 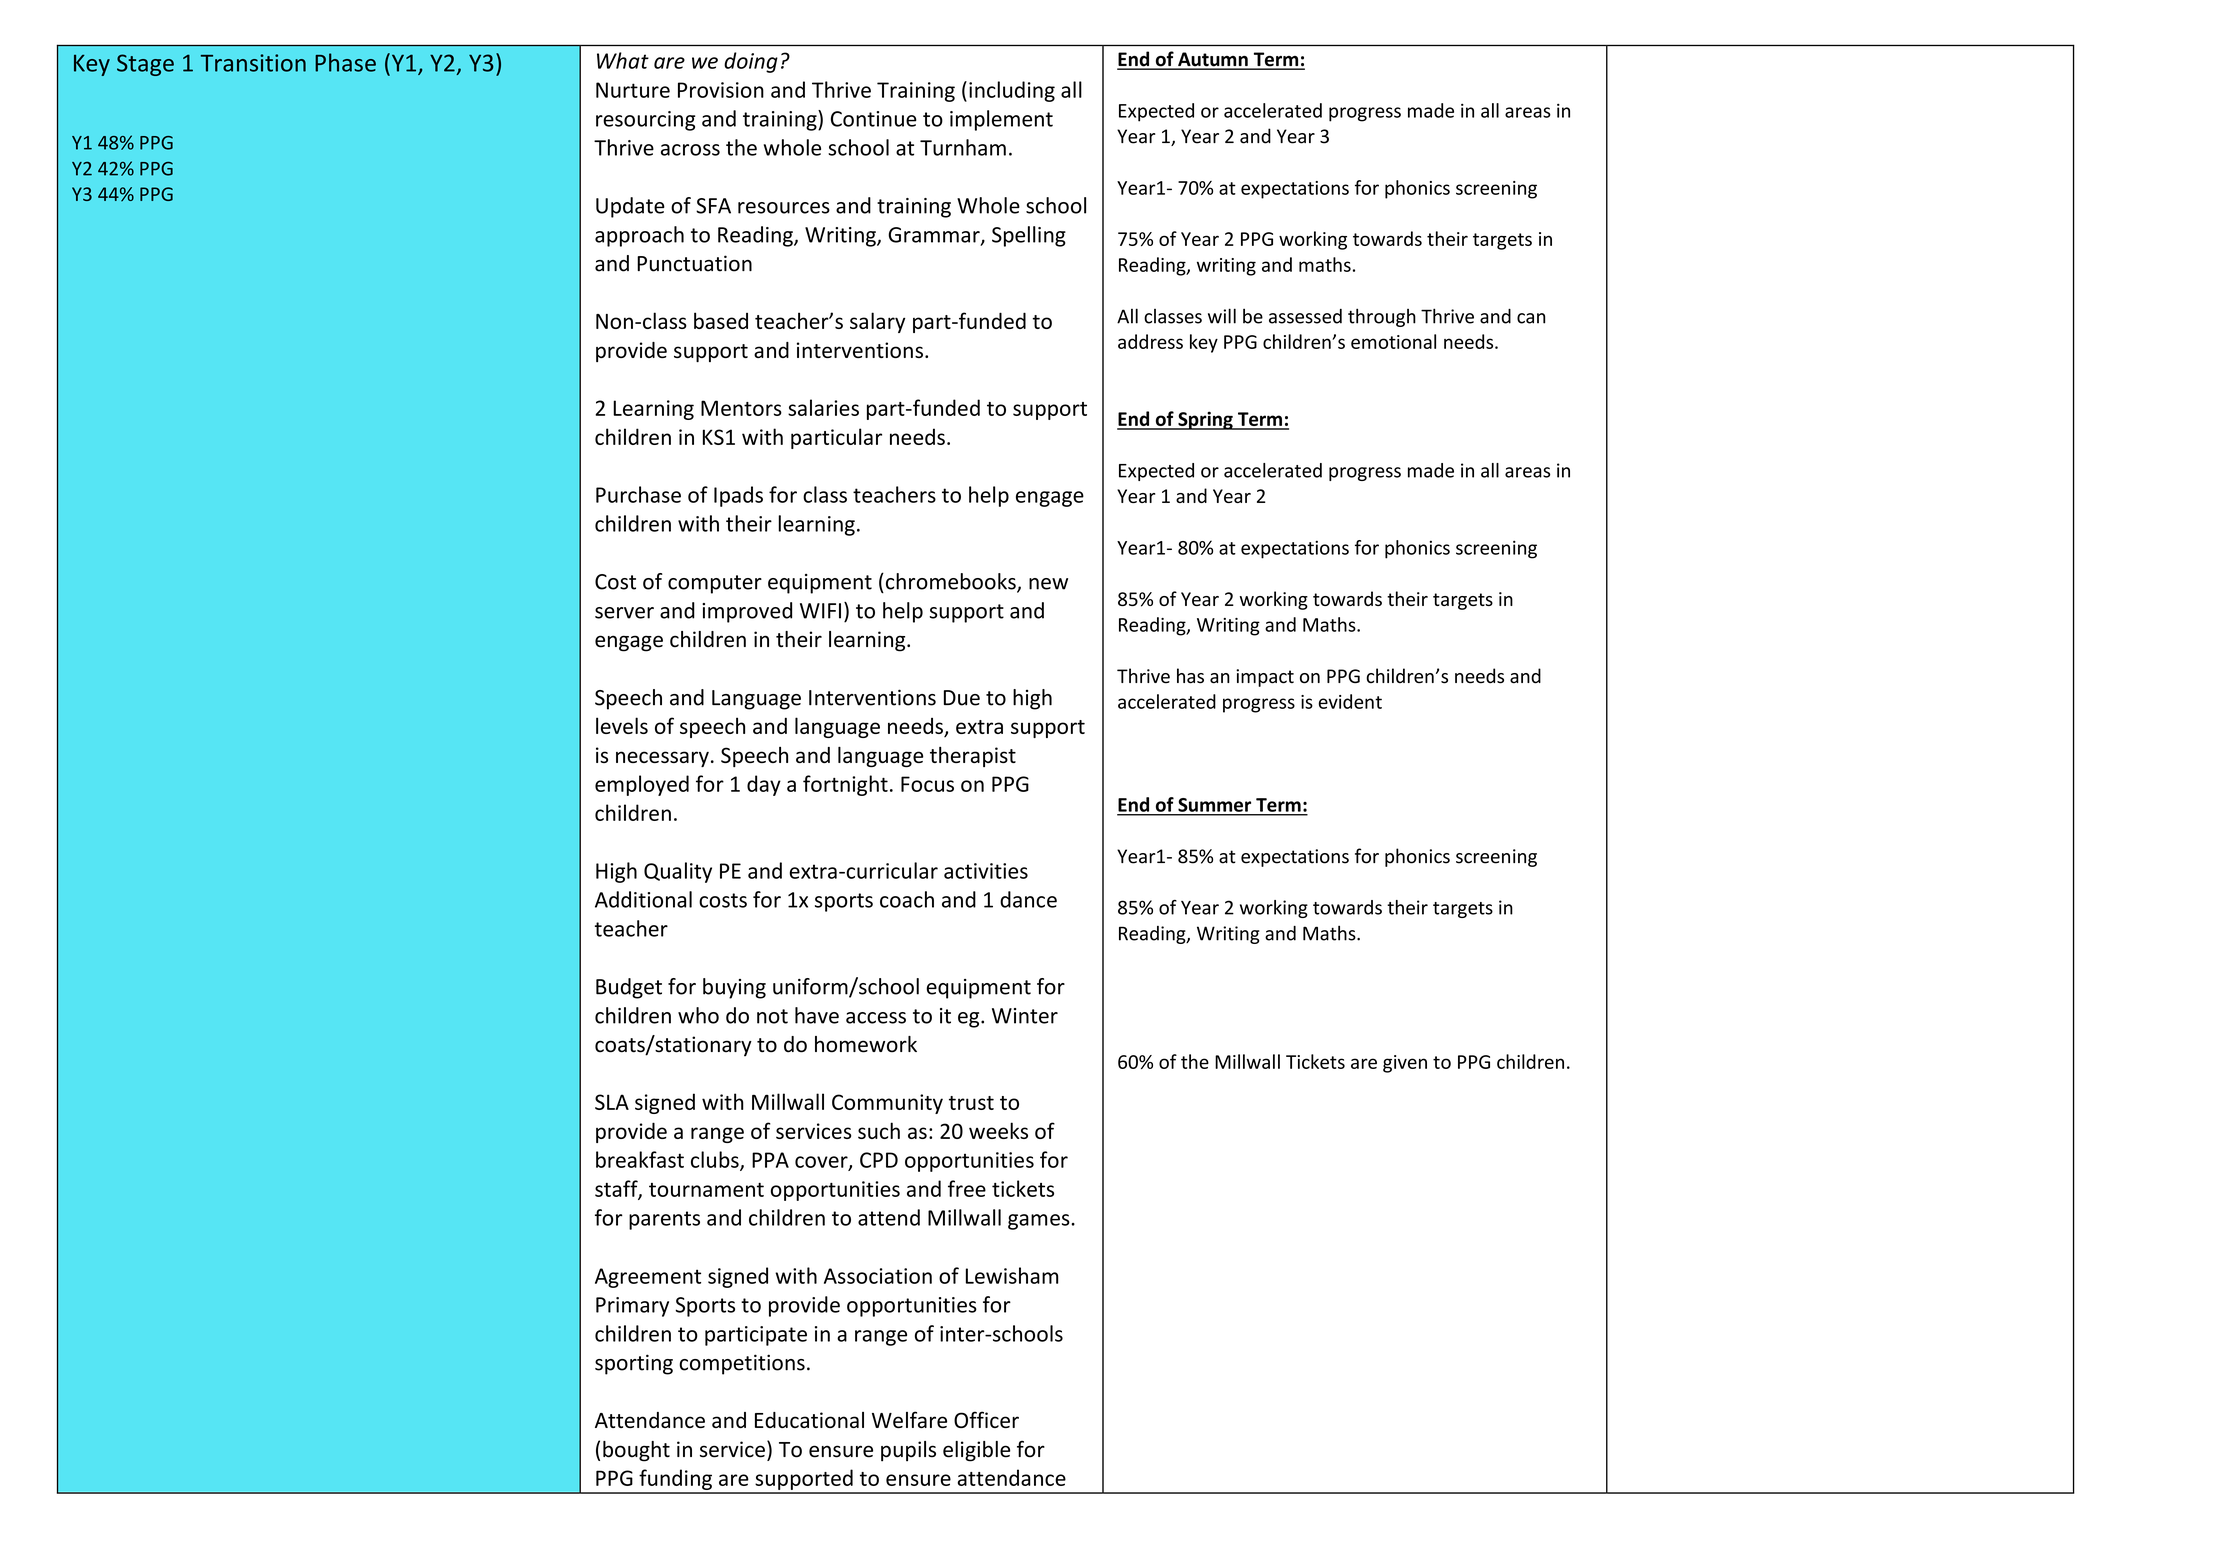 What do you see at coordinates (638, 494) in the page?
I see `Purchase` at bounding box center [638, 494].
